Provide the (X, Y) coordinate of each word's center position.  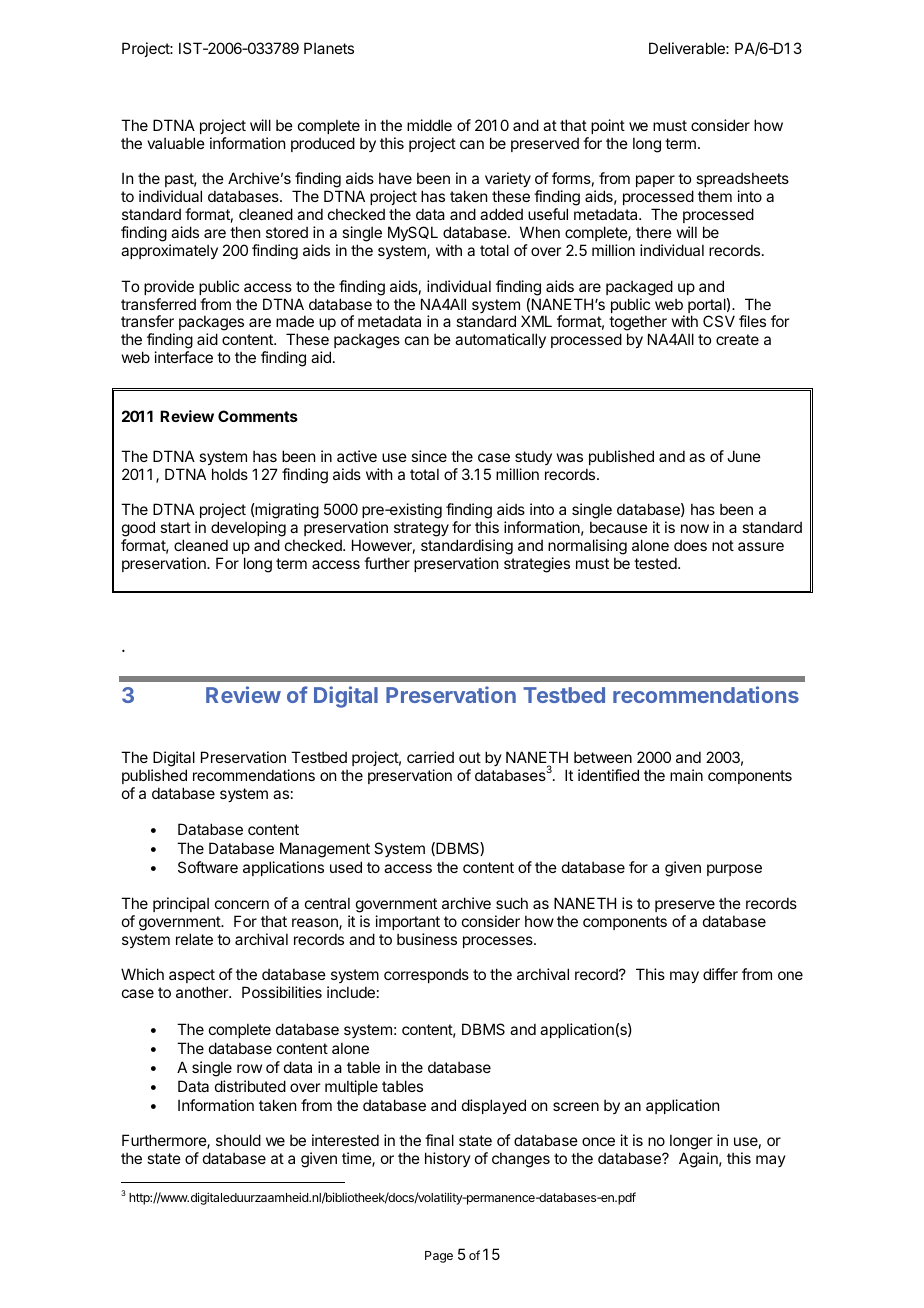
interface (184, 357)
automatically (500, 340)
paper (655, 181)
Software (208, 867)
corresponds (426, 975)
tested (655, 563)
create (737, 339)
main (686, 775)
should (238, 1140)
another (203, 992)
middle (429, 125)
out (470, 757)
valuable (176, 143)
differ (720, 974)
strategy (421, 529)
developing (248, 530)
